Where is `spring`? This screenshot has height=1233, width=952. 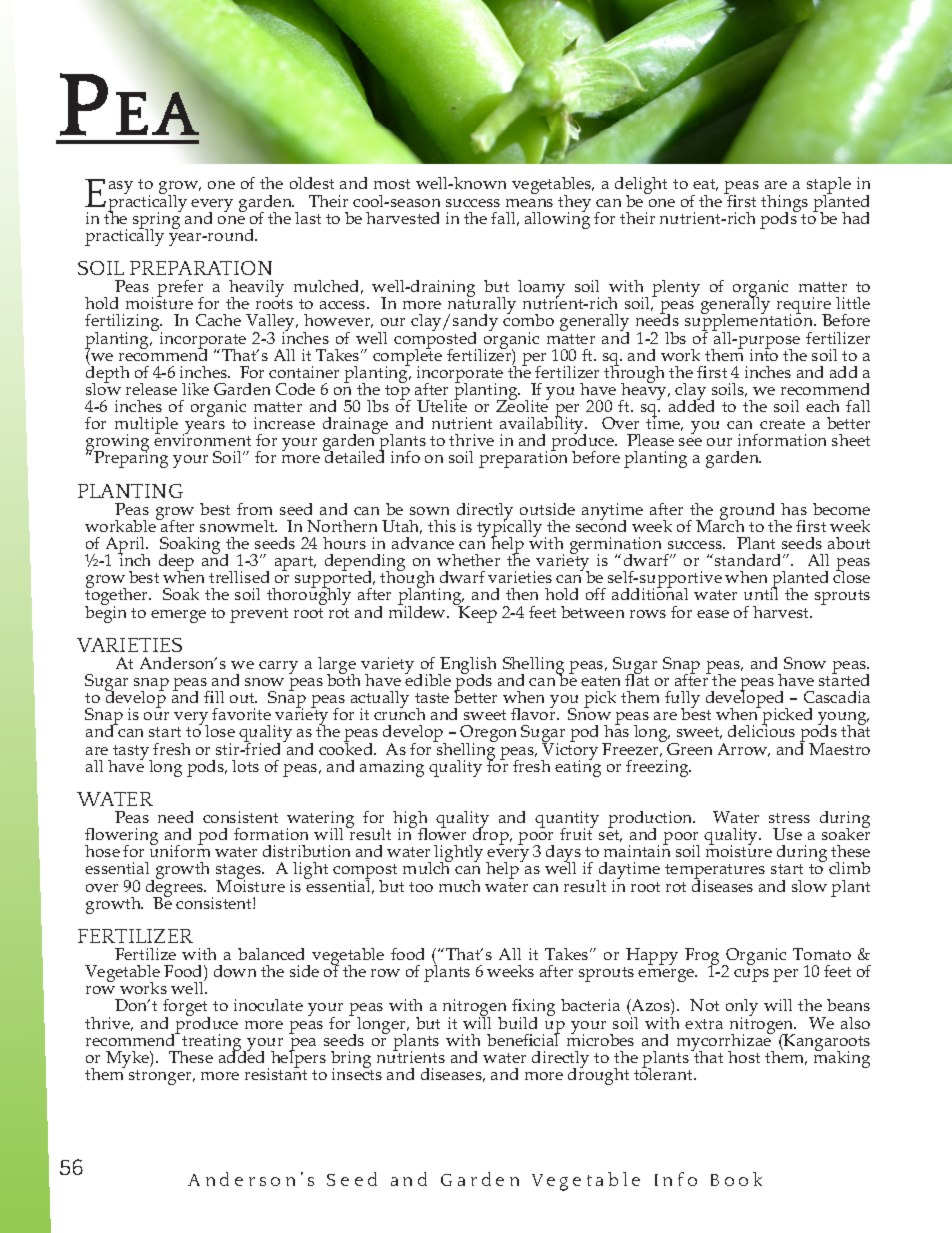 spring is located at coordinates (157, 220).
